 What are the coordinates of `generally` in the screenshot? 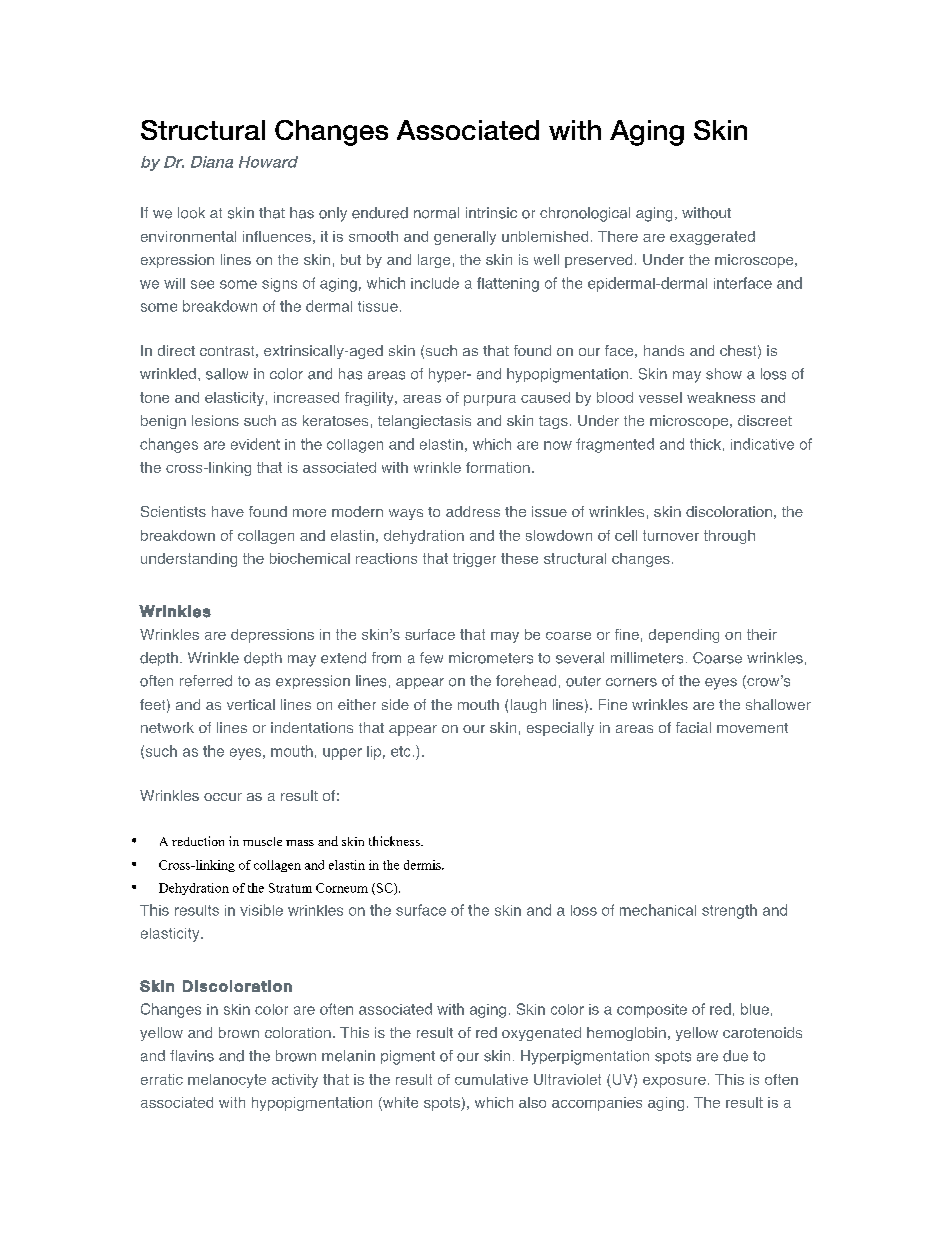 It's located at (465, 238).
